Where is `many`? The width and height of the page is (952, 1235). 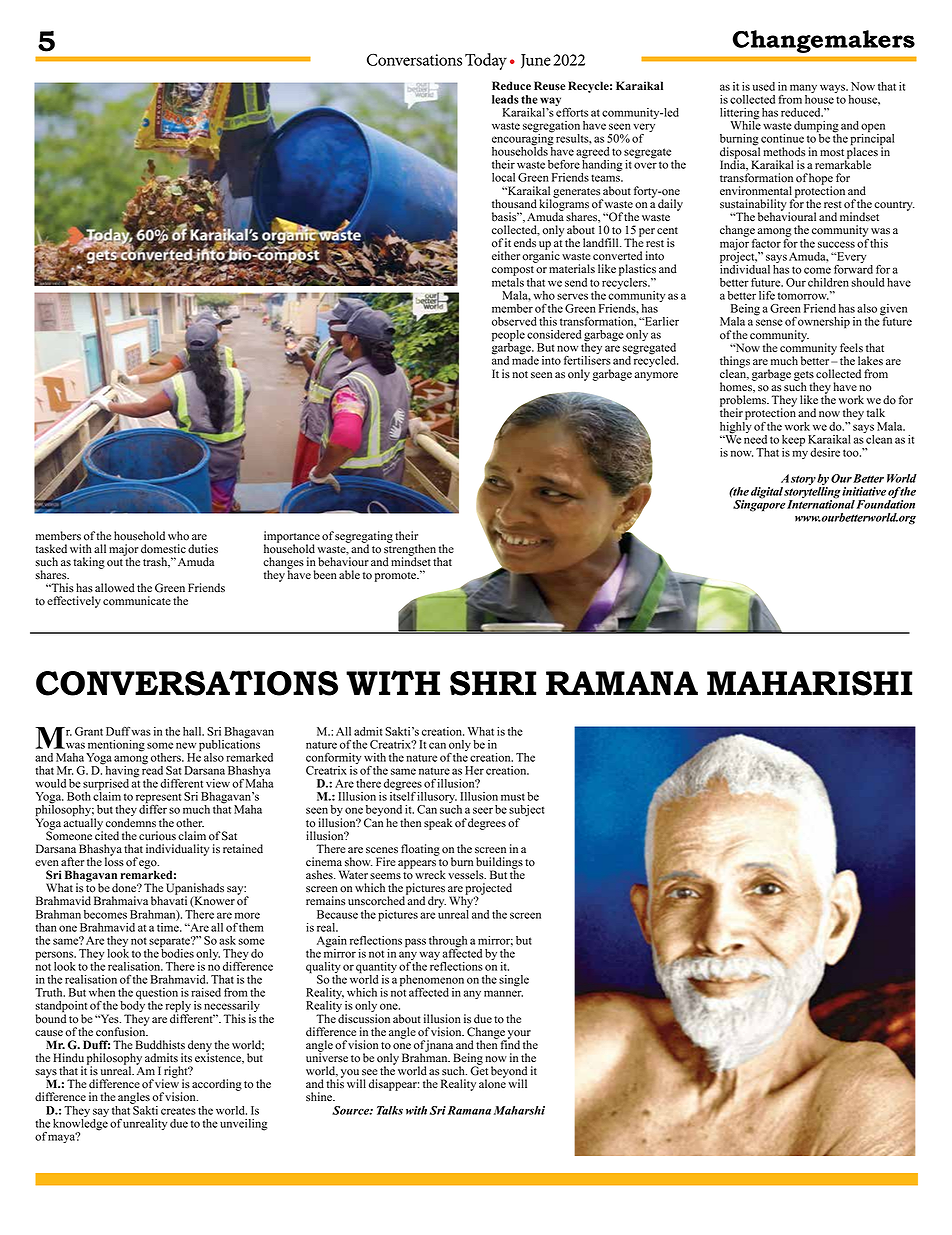 many is located at coordinates (803, 90).
